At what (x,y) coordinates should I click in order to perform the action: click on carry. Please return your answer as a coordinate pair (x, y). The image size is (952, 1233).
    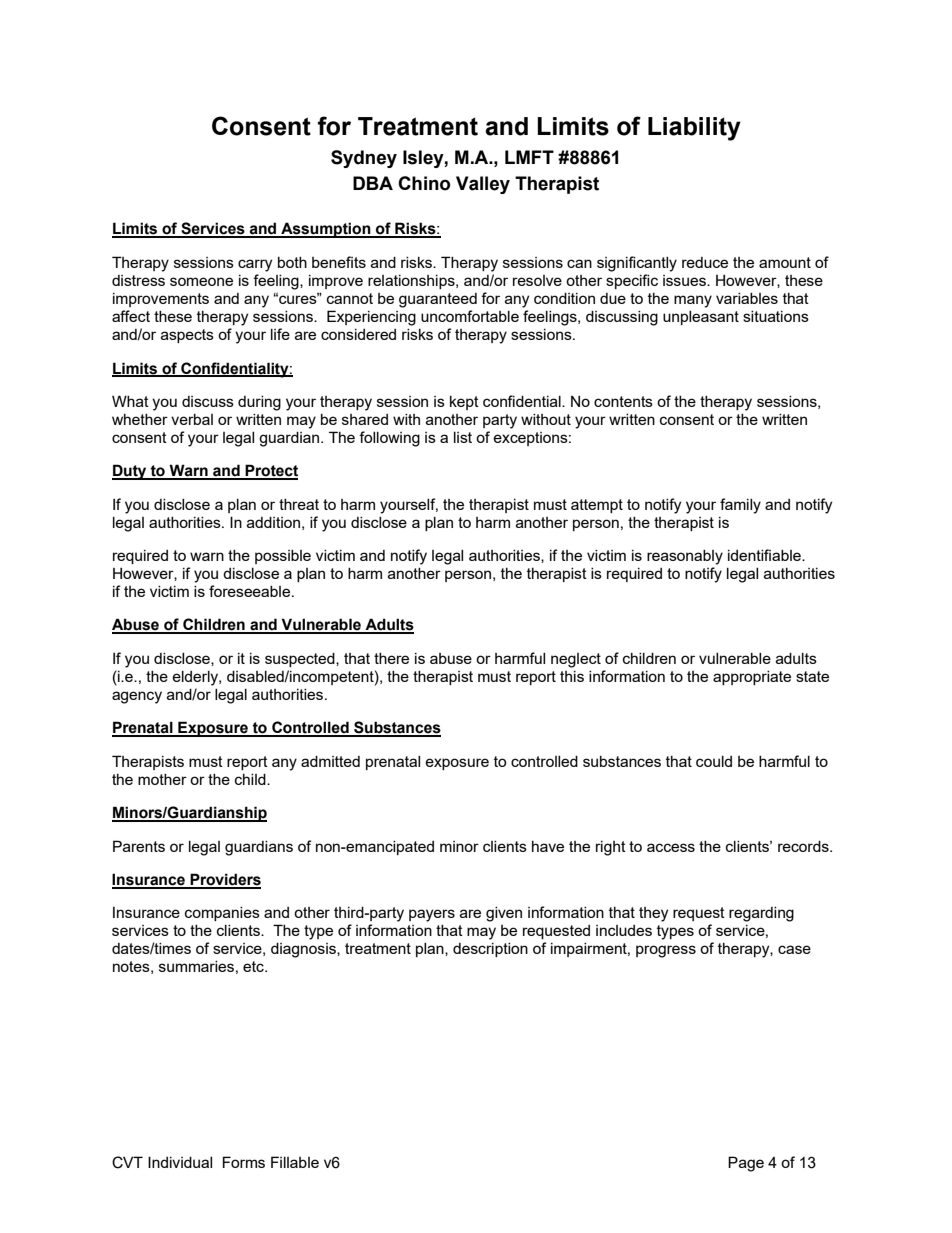
    Looking at the image, I should click on (255, 265).
